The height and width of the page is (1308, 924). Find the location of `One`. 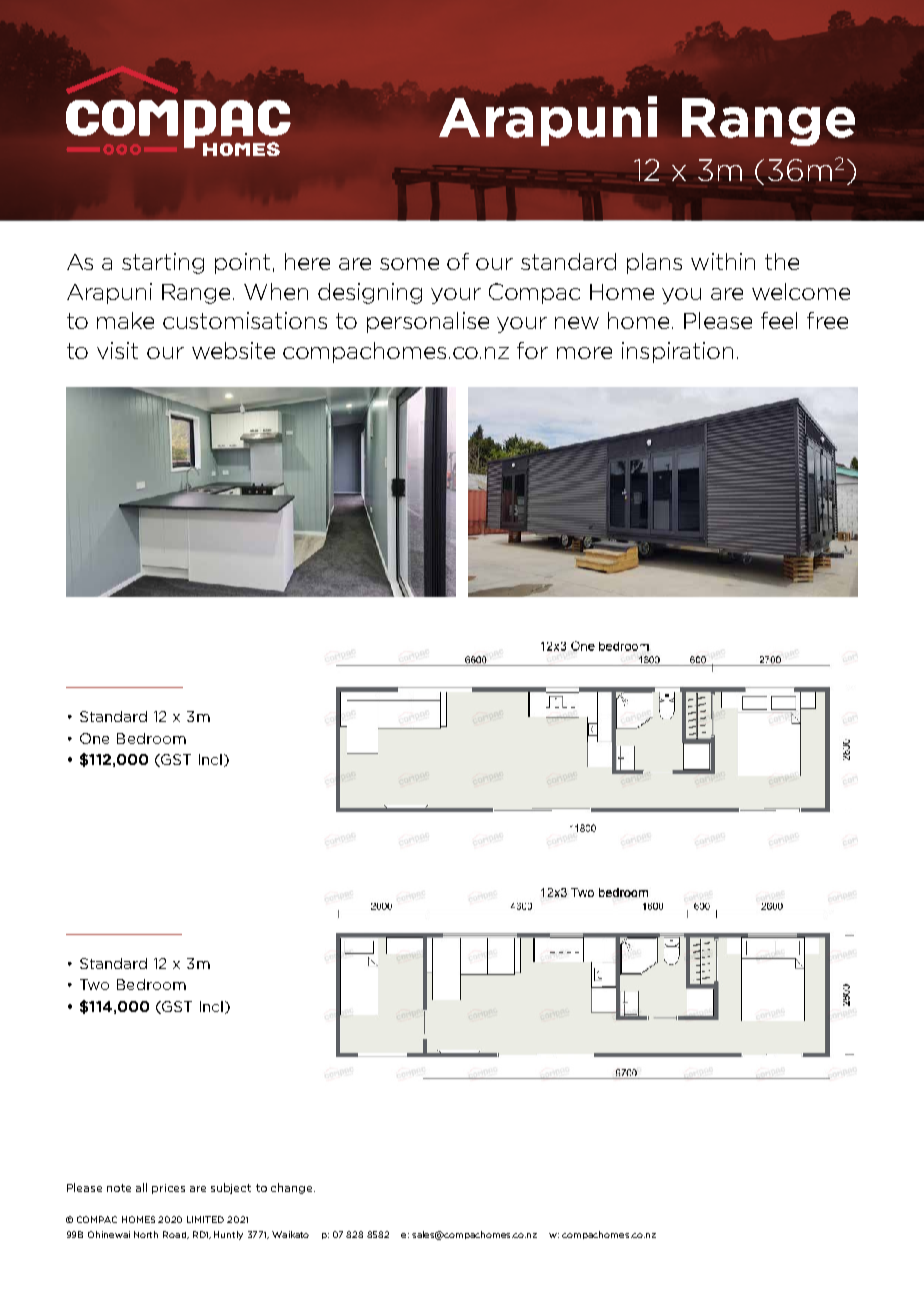

One is located at coordinates (94, 738).
